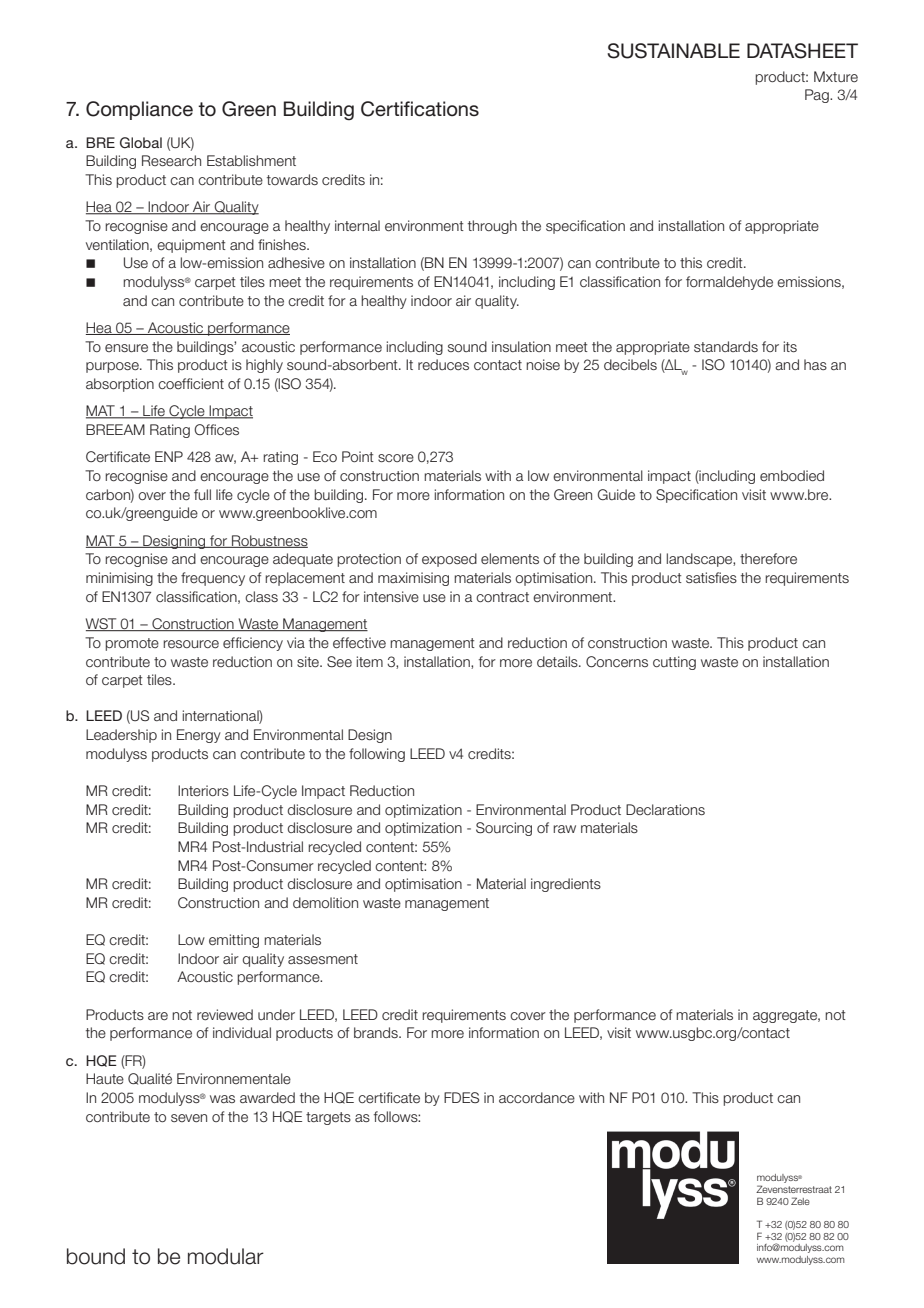  What do you see at coordinates (226, 1256) in the image?
I see `modular` at bounding box center [226, 1256].
